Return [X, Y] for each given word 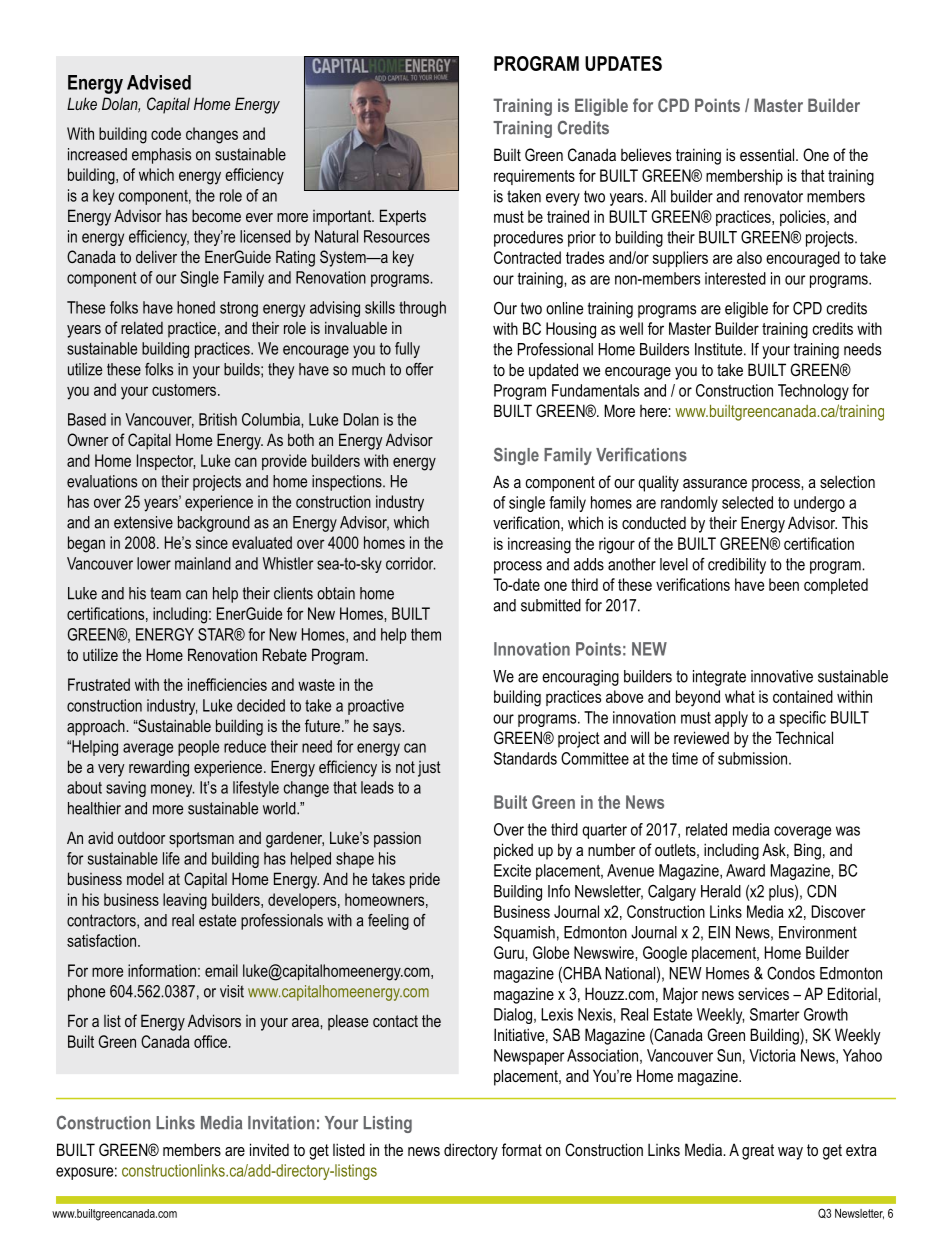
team [165, 593]
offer [419, 369]
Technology [813, 392]
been [784, 584]
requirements [534, 177]
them [426, 634]
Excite [512, 870]
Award [745, 870]
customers [185, 390]
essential [768, 154]
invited [269, 1149]
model [145, 878]
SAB [566, 1034]
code [166, 133]
